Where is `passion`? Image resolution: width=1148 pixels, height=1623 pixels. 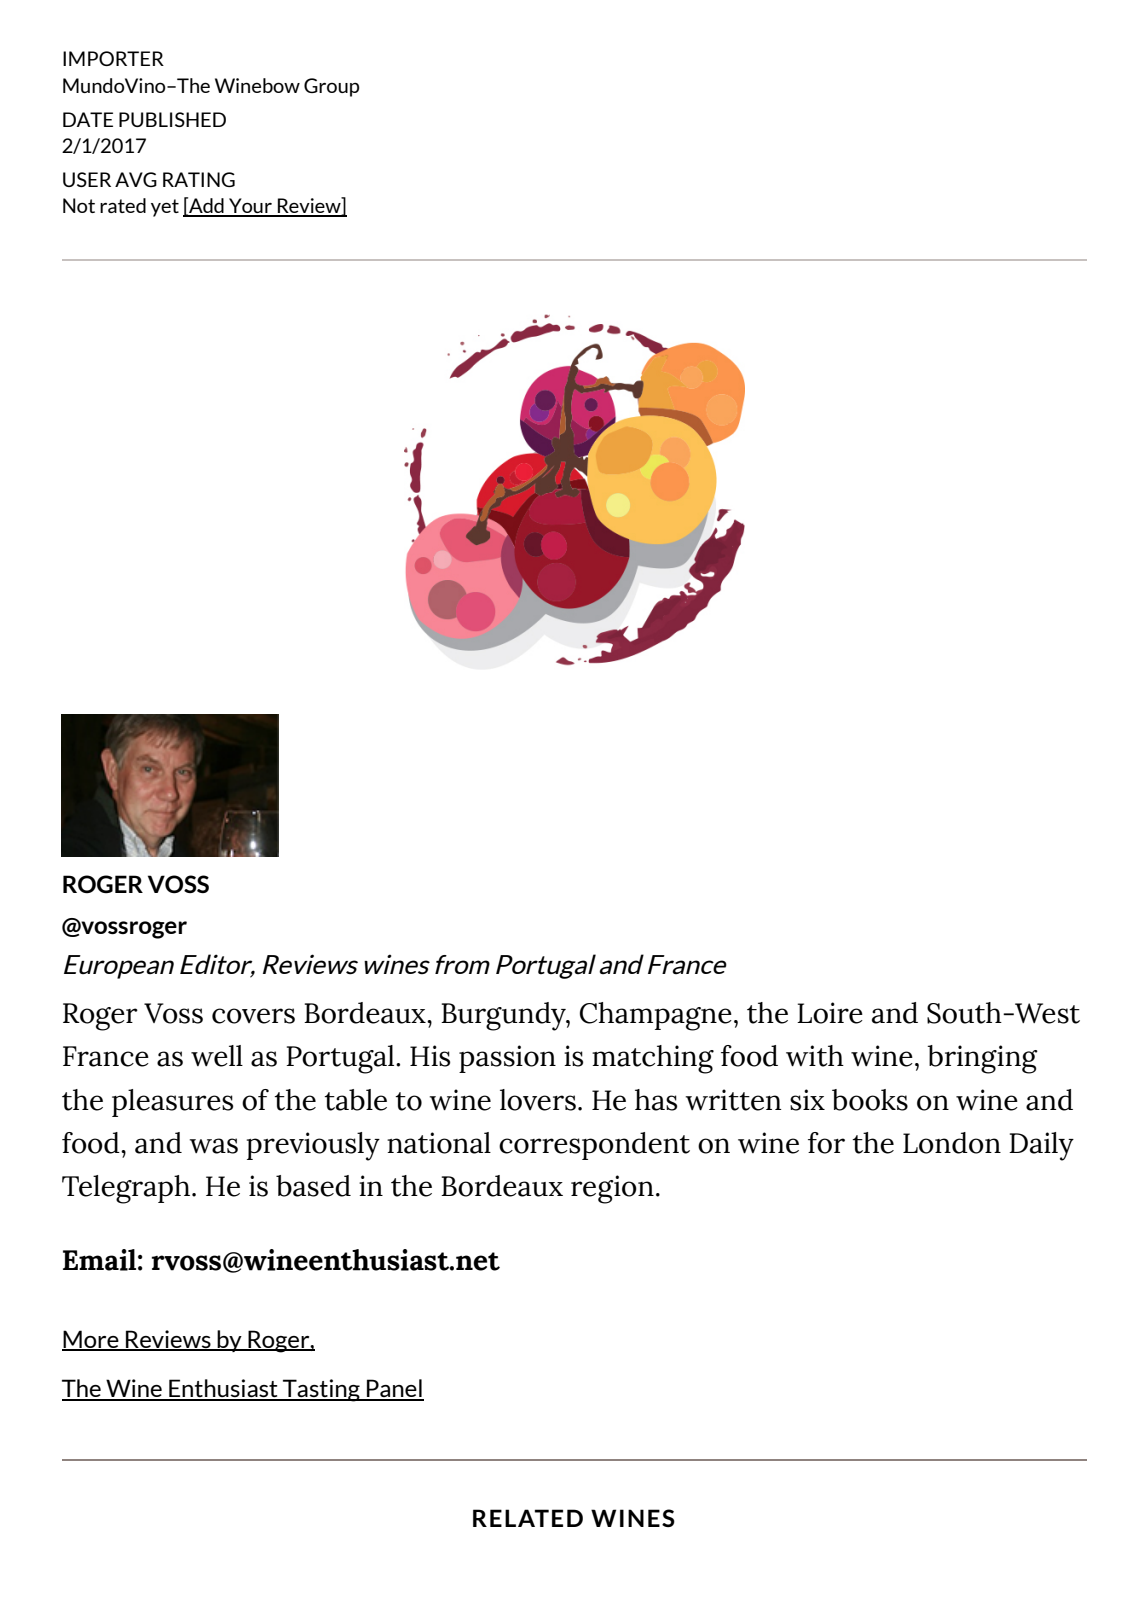
passion is located at coordinates (507, 1059).
